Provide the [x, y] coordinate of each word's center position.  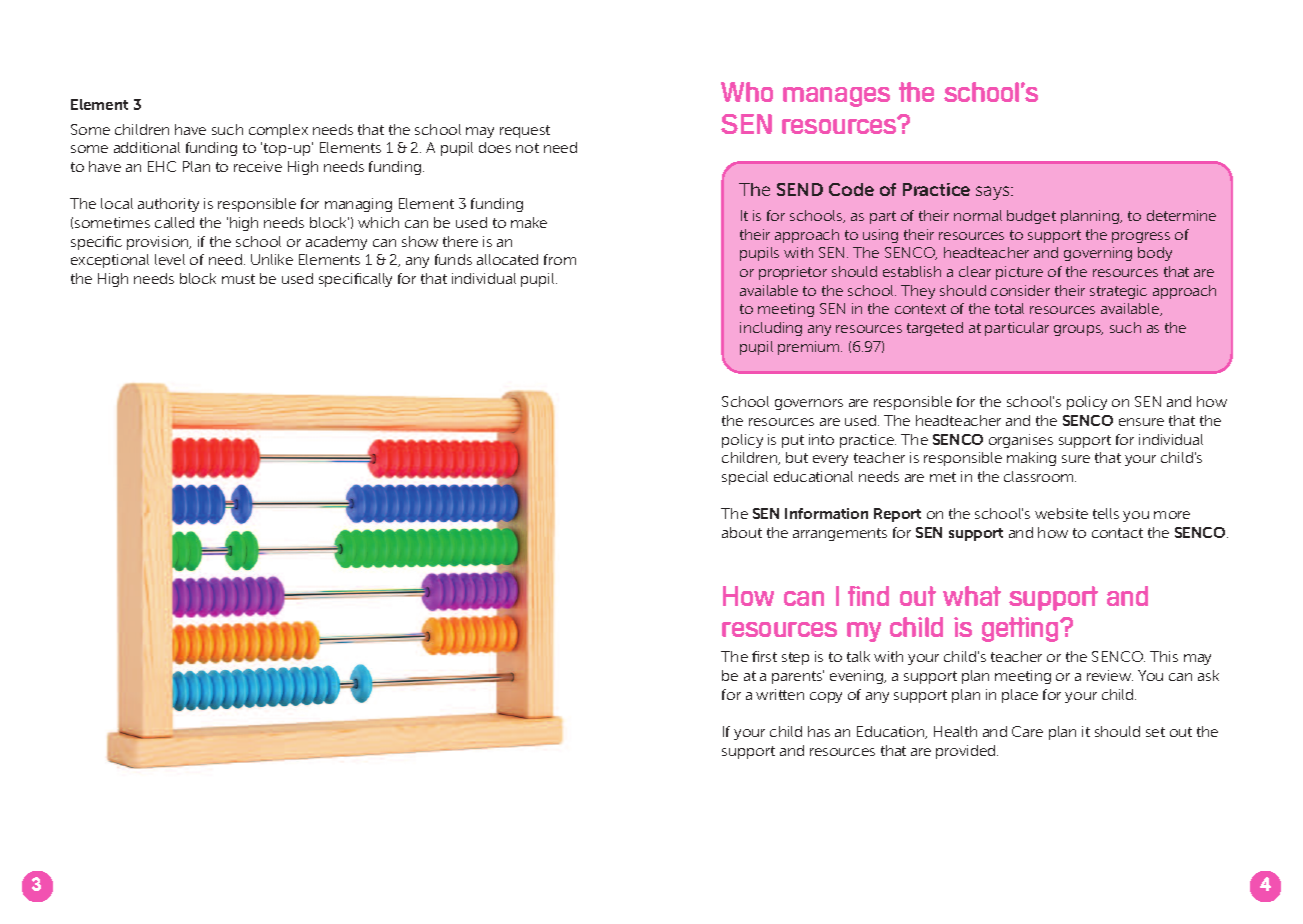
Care [1027, 731]
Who [747, 92]
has [819, 731]
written [780, 694]
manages [836, 97]
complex [278, 131]
